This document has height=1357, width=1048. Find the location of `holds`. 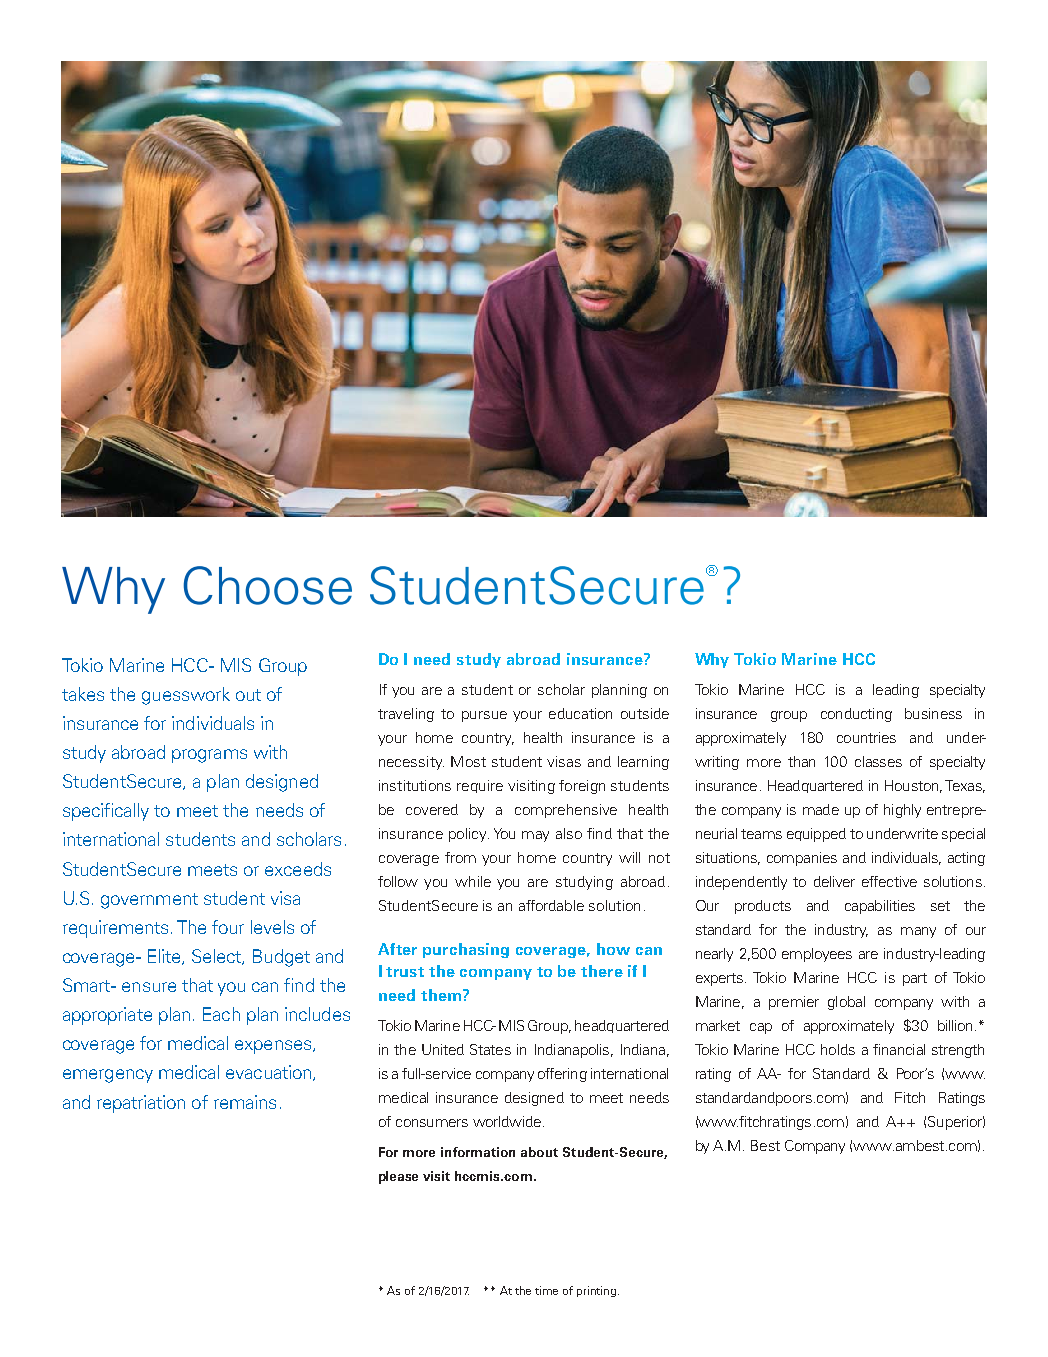

holds is located at coordinates (838, 1049).
